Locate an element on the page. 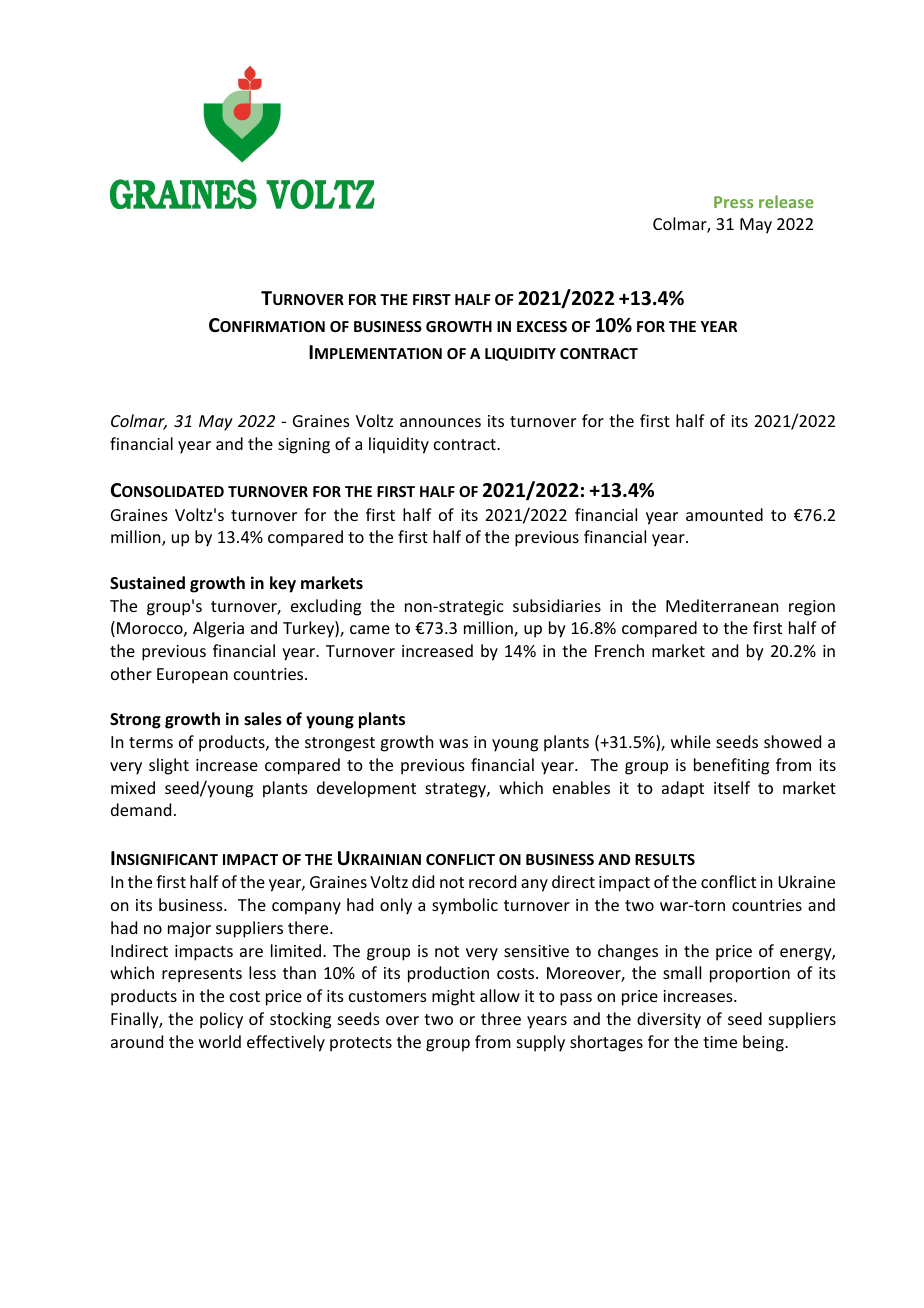 Image resolution: width=924 pixels, height=1308 pixels. was is located at coordinates (453, 743).
